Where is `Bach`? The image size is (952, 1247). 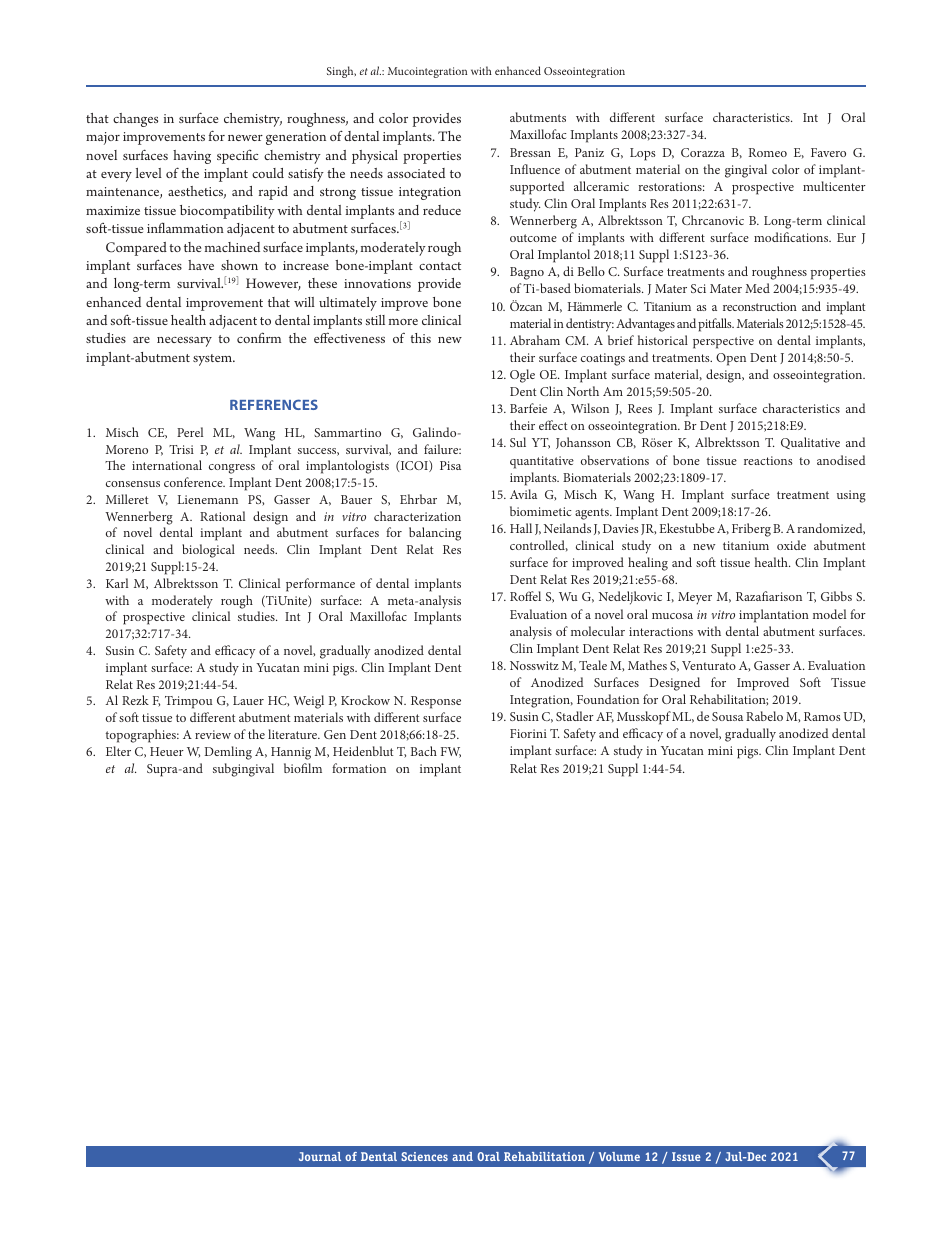 Bach is located at coordinates (424, 751).
